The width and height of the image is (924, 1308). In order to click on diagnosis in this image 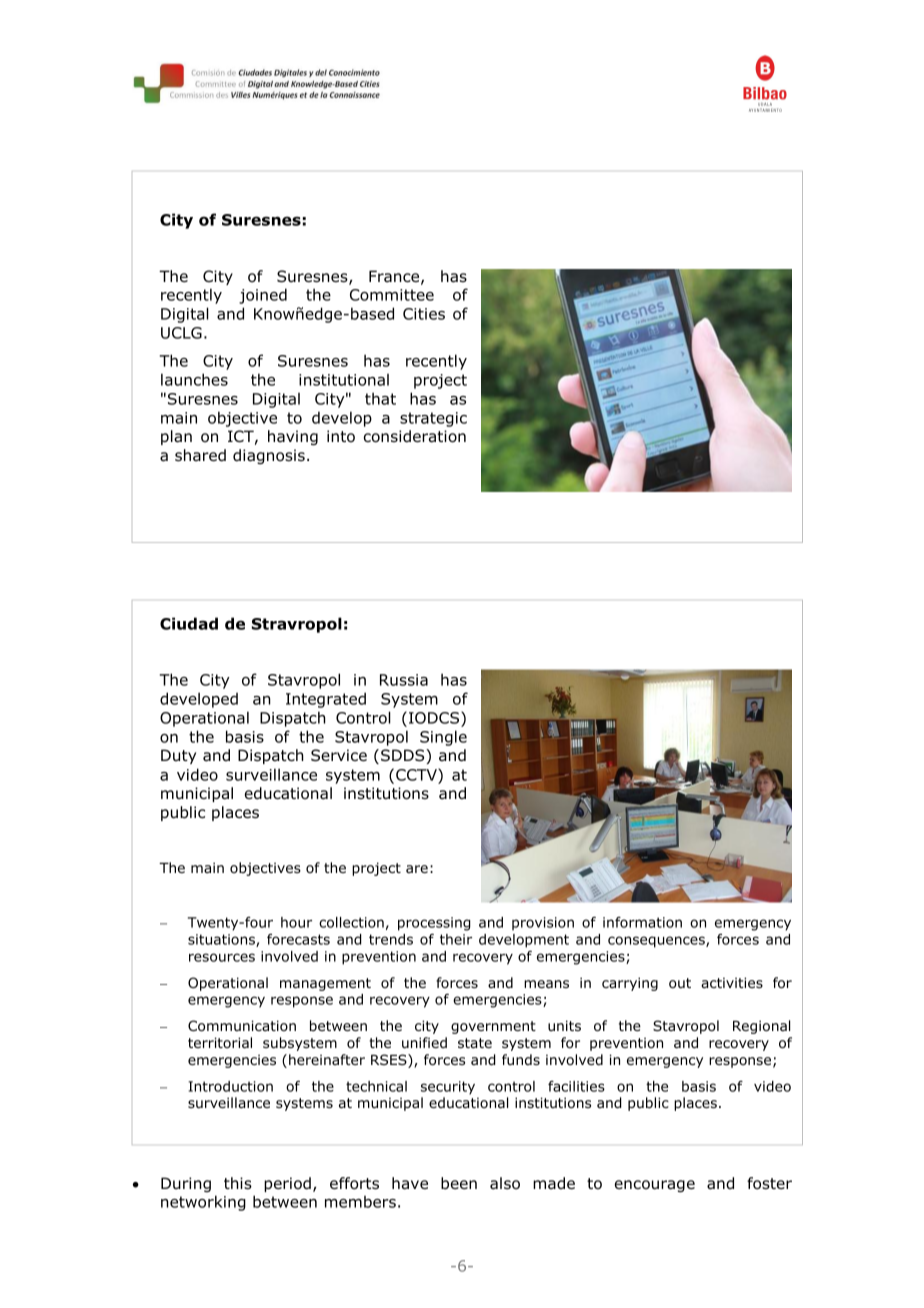, I will do `click(269, 456)`.
